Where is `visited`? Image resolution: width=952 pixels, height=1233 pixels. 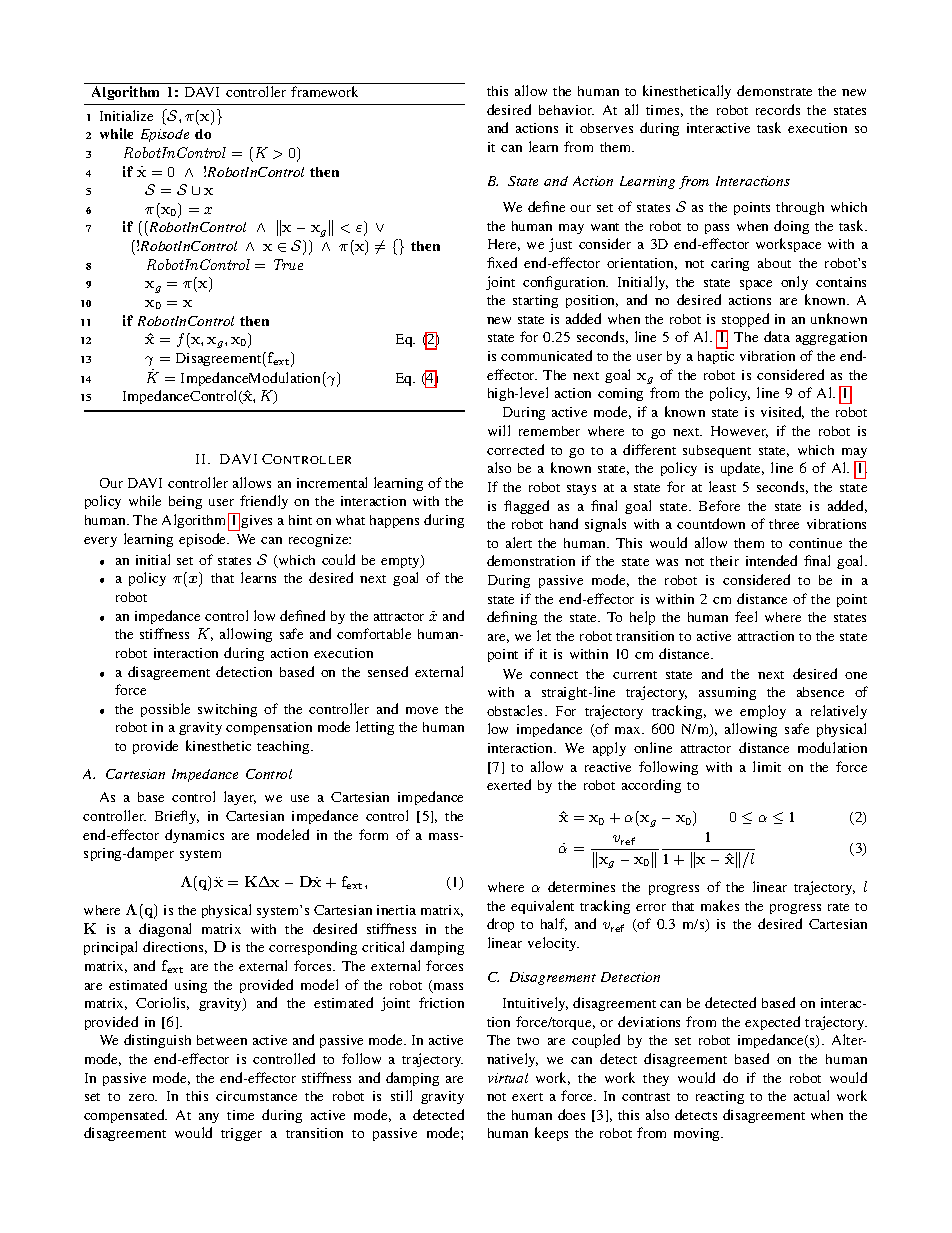
visited is located at coordinates (782, 412).
